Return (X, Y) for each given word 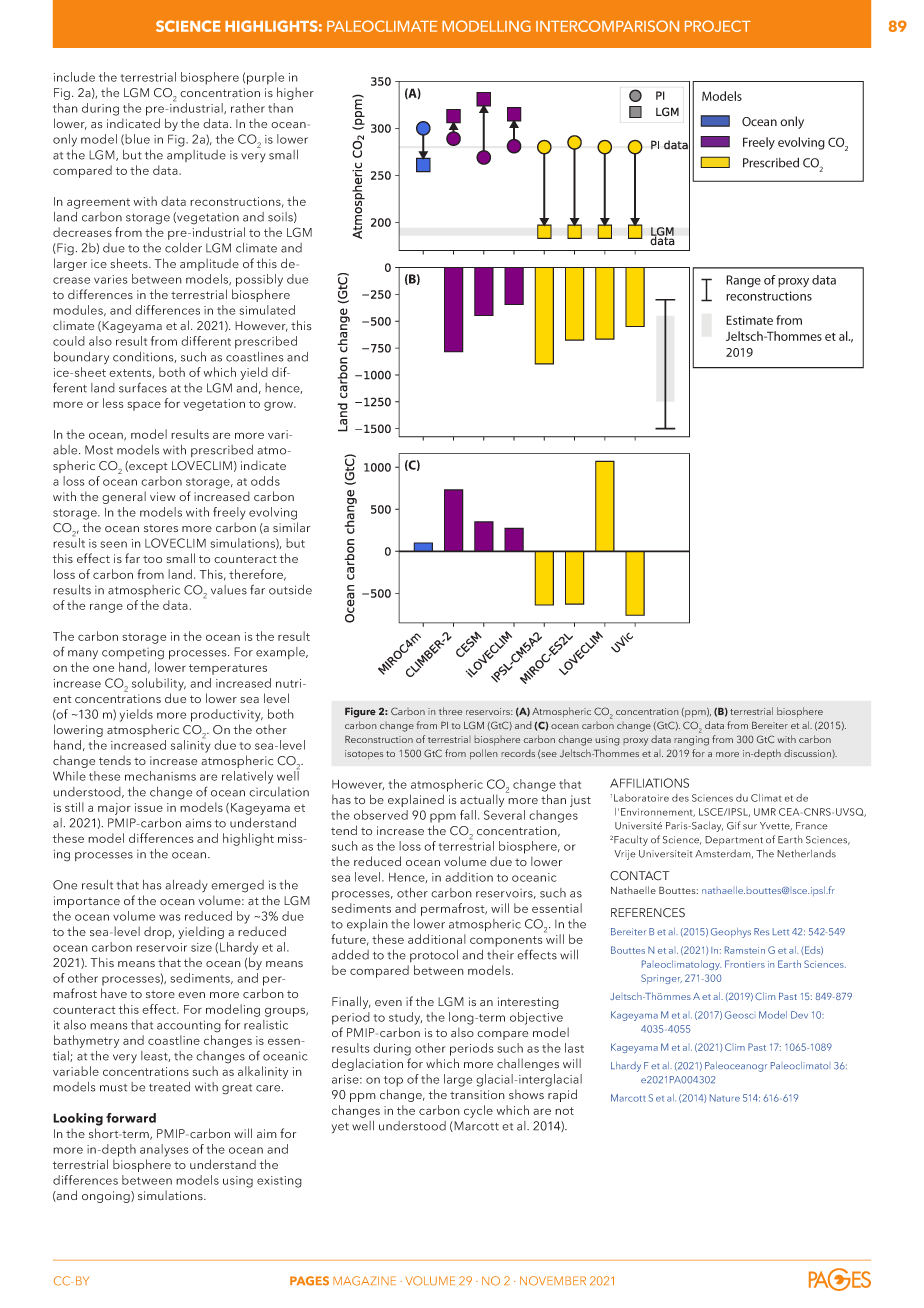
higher (295, 93)
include (74, 77)
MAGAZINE (364, 1281)
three (450, 711)
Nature (725, 1098)
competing (133, 654)
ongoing (107, 1197)
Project (718, 26)
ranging (691, 741)
